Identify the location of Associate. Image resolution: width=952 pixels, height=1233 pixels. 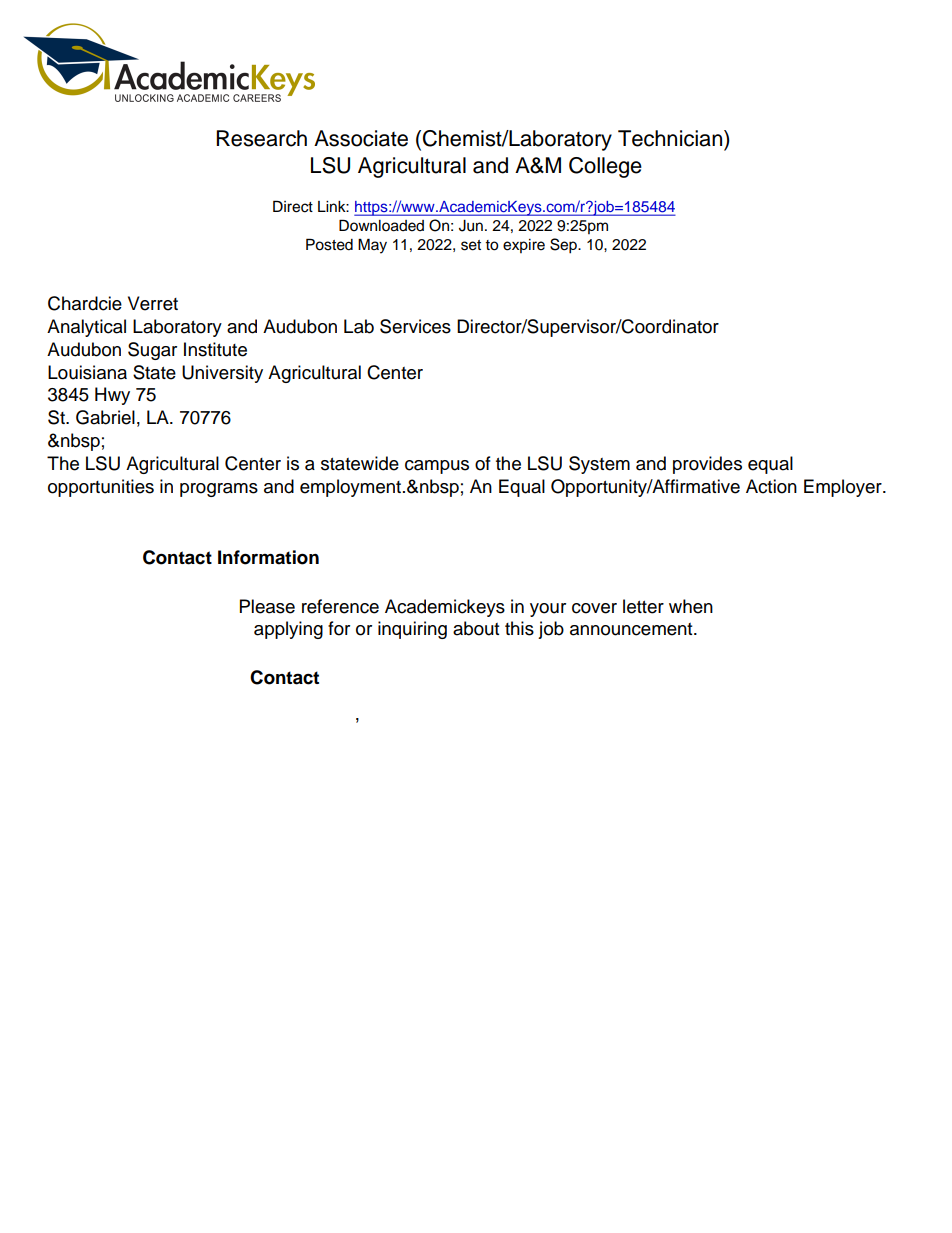
(361, 138).
